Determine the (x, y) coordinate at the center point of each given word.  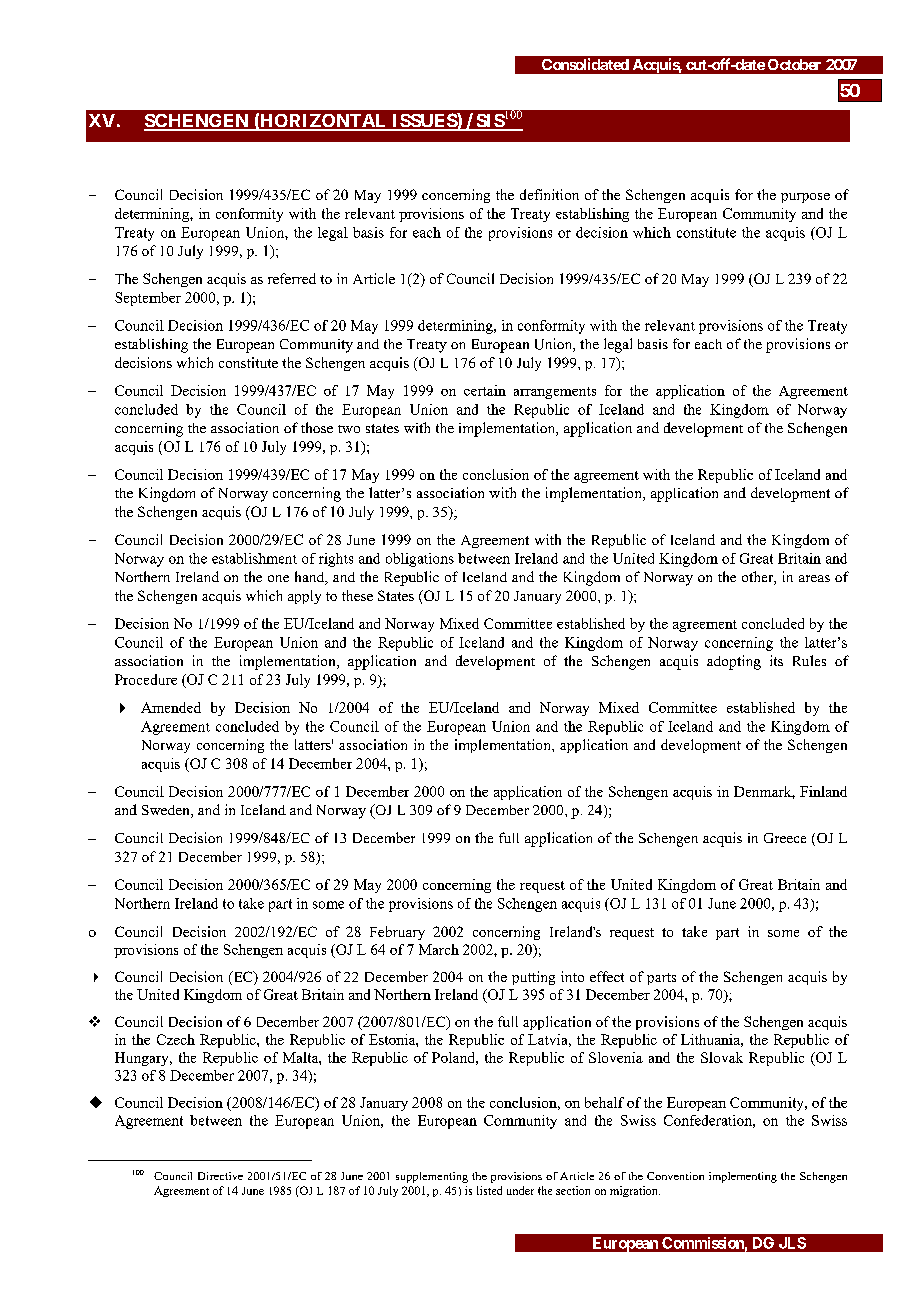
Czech (176, 1039)
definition (549, 194)
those (317, 427)
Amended (171, 707)
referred (292, 278)
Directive (220, 1176)
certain (485, 390)
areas (814, 578)
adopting (734, 662)
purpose (805, 198)
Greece (785, 838)
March (439, 949)
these (357, 595)
